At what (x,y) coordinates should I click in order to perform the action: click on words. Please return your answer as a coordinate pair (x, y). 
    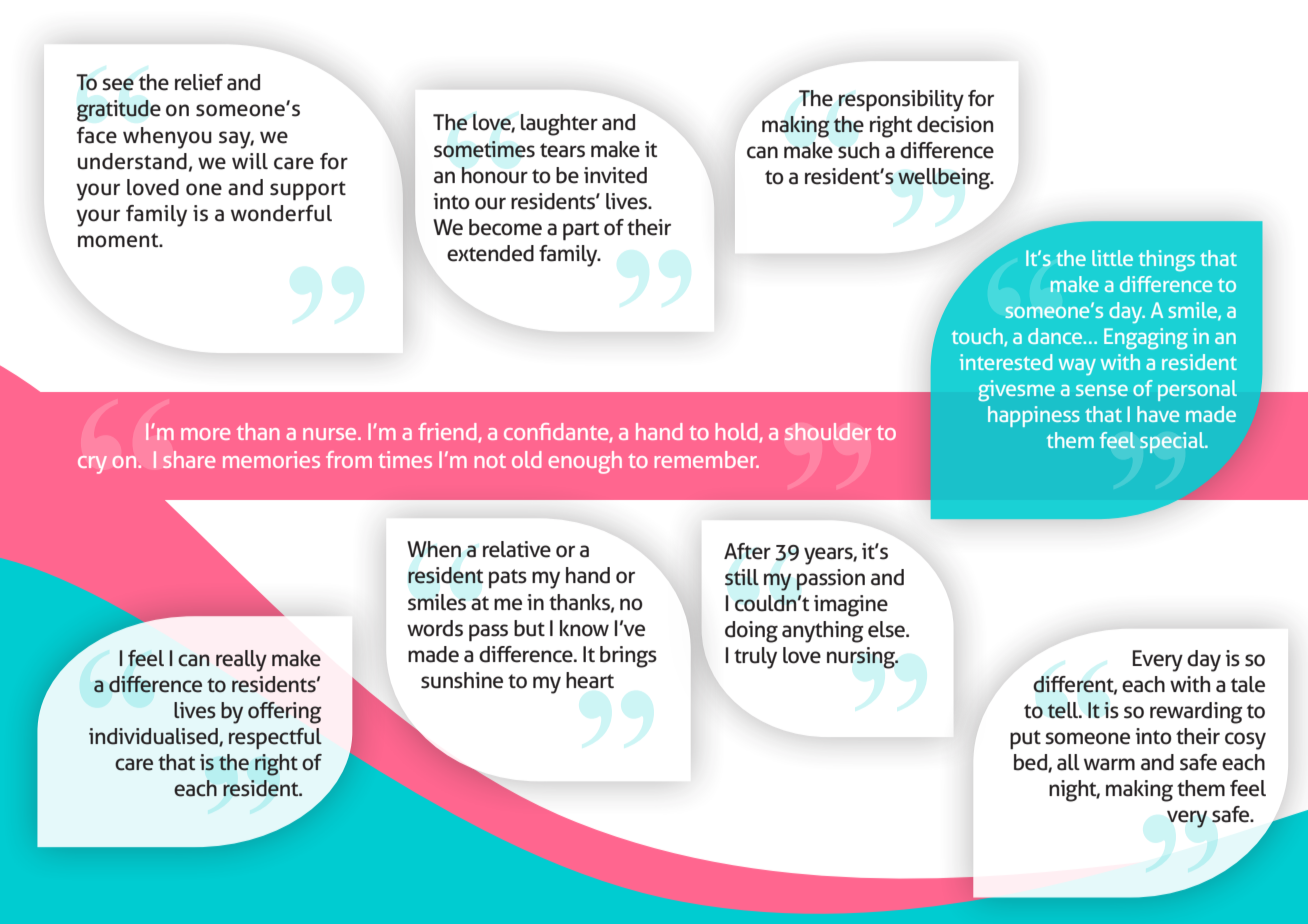
    Looking at the image, I should click on (435, 628).
